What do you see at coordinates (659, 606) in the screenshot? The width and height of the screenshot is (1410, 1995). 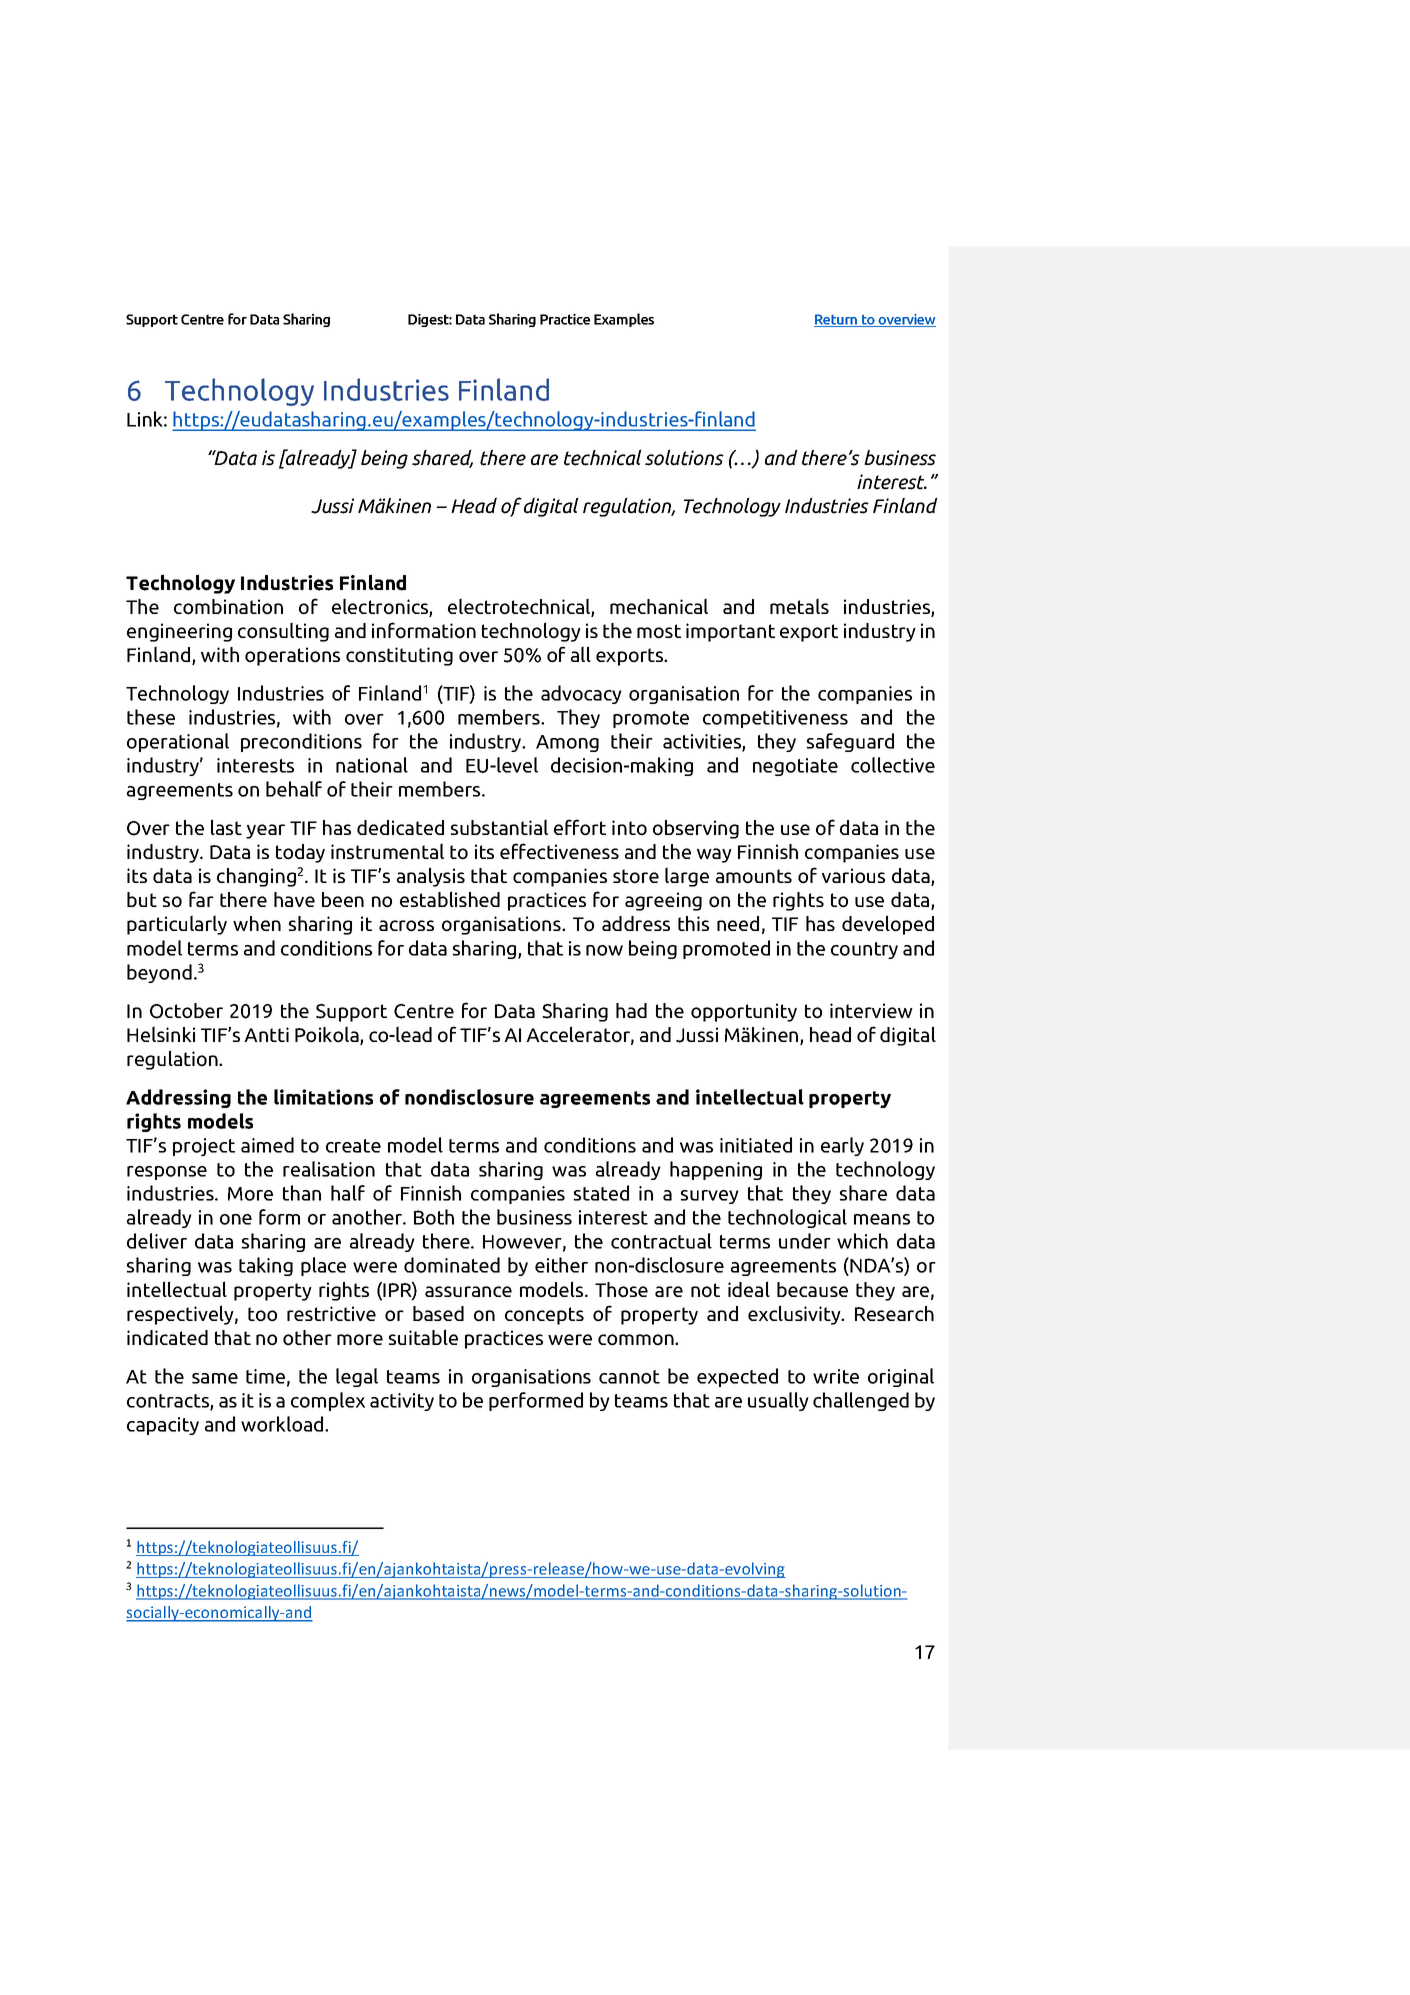 I see `mechanical` at bounding box center [659, 606].
